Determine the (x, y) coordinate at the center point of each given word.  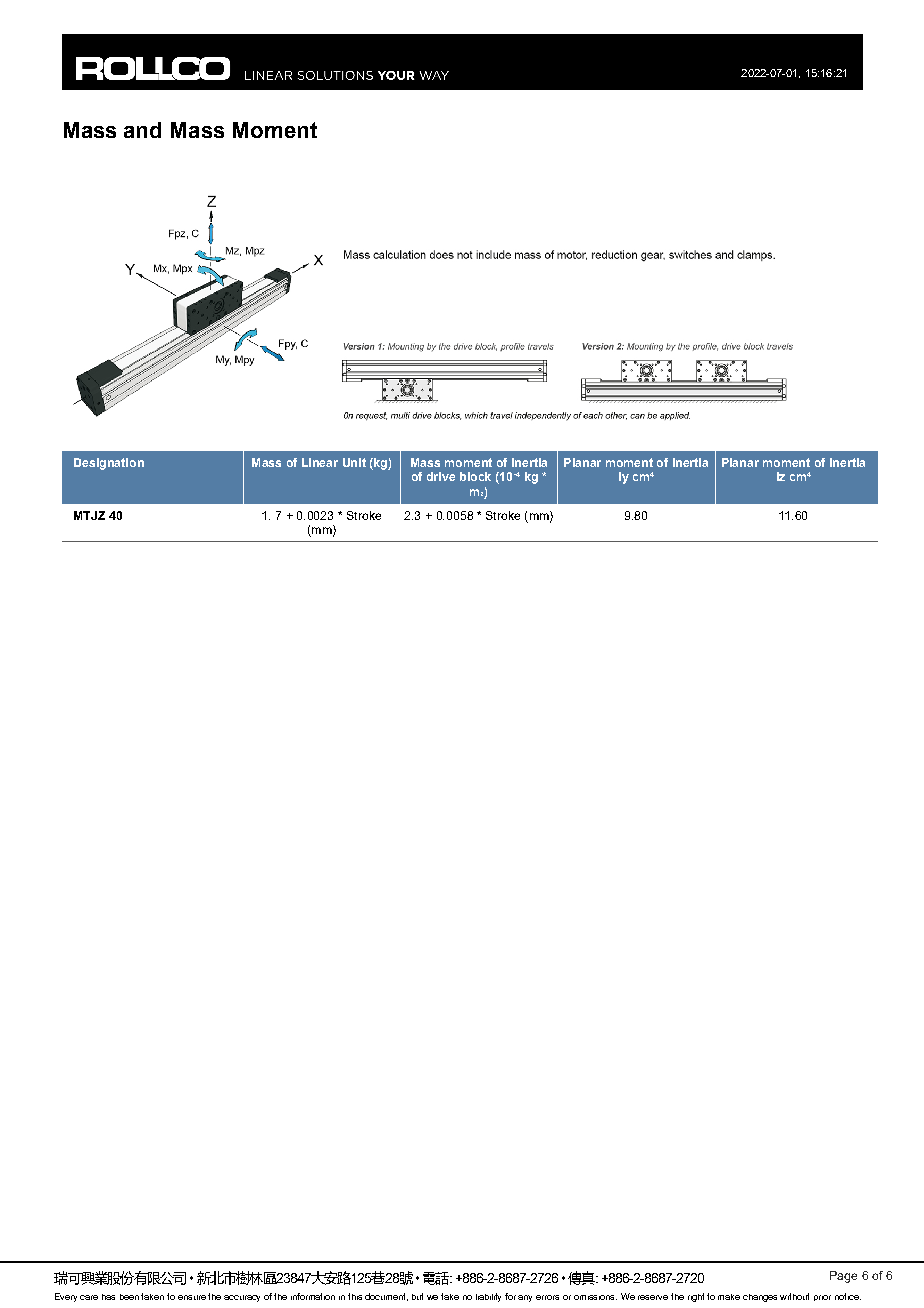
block (475, 476)
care (89, 1297)
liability (488, 1297)
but (417, 1296)
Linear (320, 462)
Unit (354, 462)
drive (441, 476)
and (142, 130)
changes (760, 1298)
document (386, 1297)
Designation (109, 464)
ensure (192, 1297)
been (129, 1297)
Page (843, 1277)
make (729, 1297)
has (108, 1297)
